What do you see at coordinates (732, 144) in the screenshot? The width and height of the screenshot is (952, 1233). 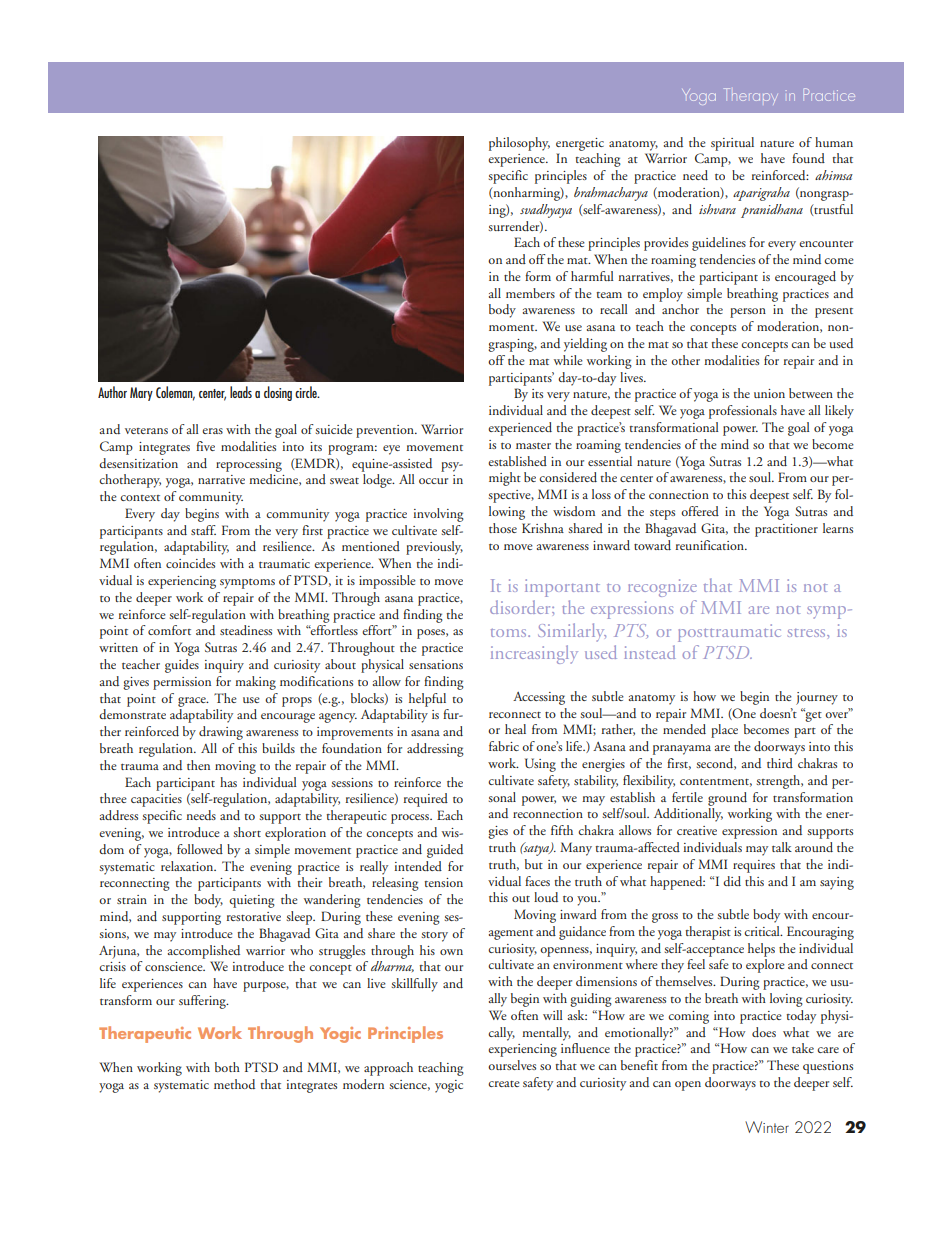 I see `spiritual` at bounding box center [732, 144].
